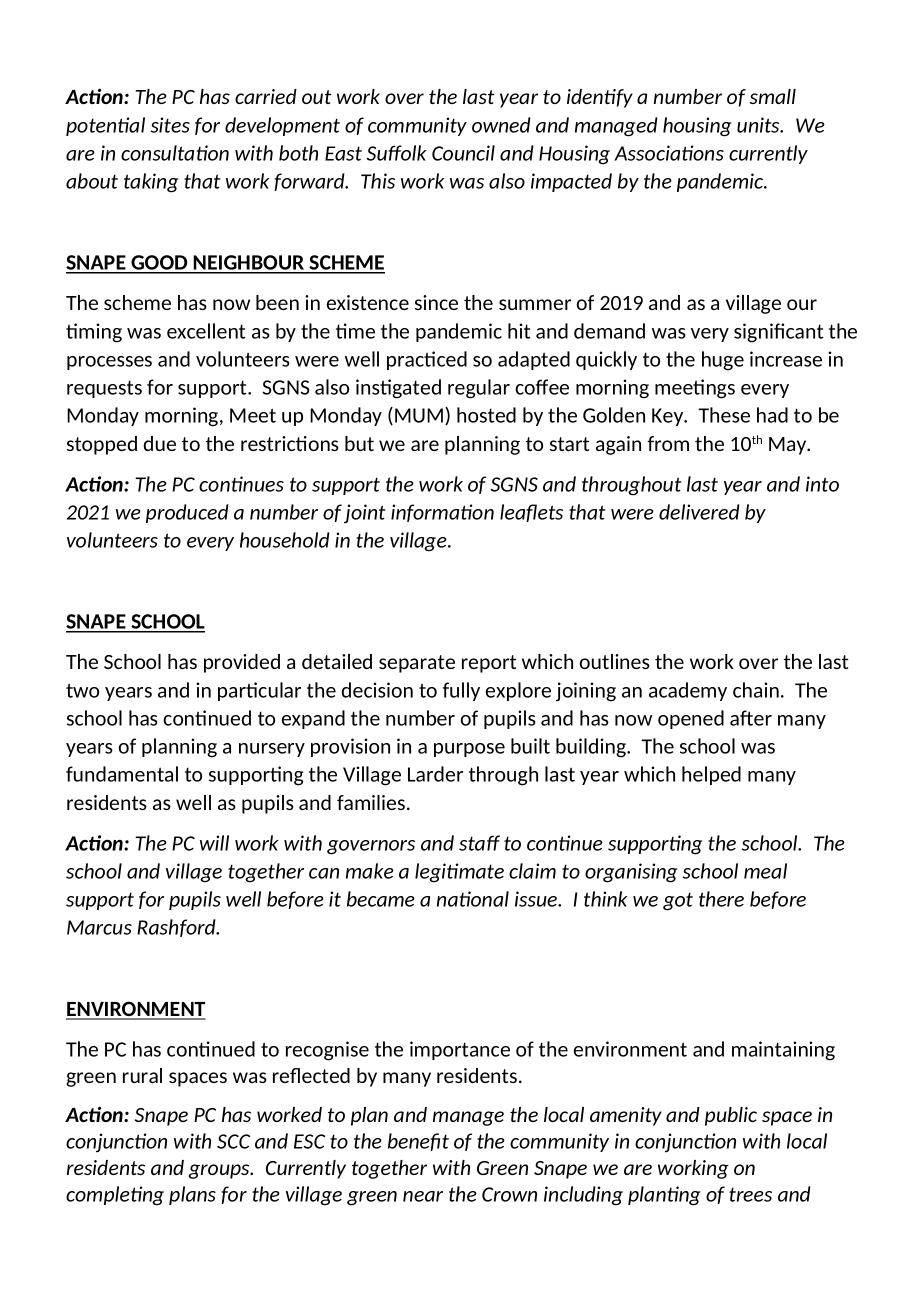  What do you see at coordinates (220, 1171) in the image?
I see `groups` at bounding box center [220, 1171].
